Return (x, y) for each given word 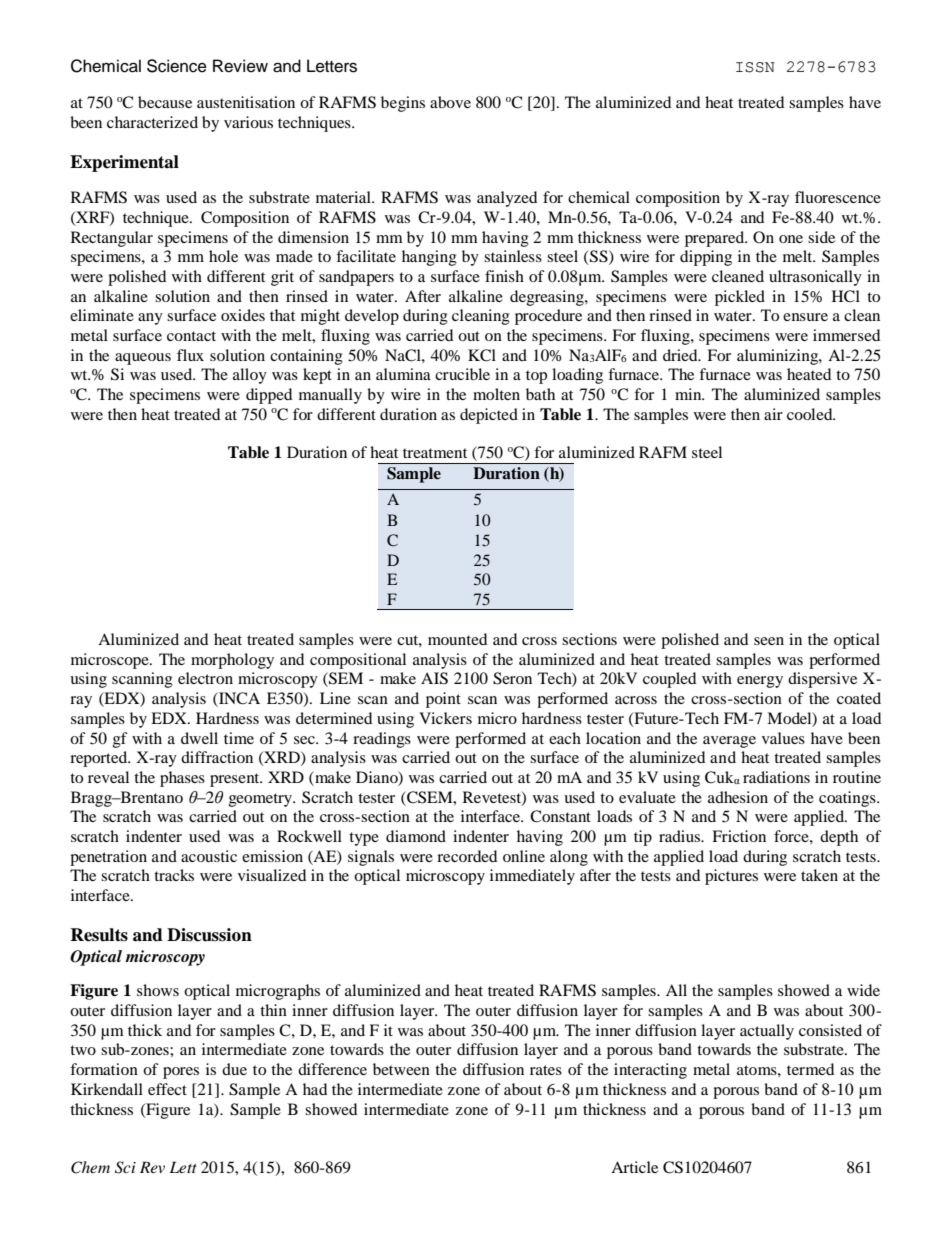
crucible (462, 374)
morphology (232, 661)
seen (769, 641)
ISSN (755, 67)
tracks (174, 875)
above (450, 102)
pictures (731, 877)
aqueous (143, 359)
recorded (467, 856)
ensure (805, 317)
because (165, 102)
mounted (457, 639)
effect (167, 1089)
